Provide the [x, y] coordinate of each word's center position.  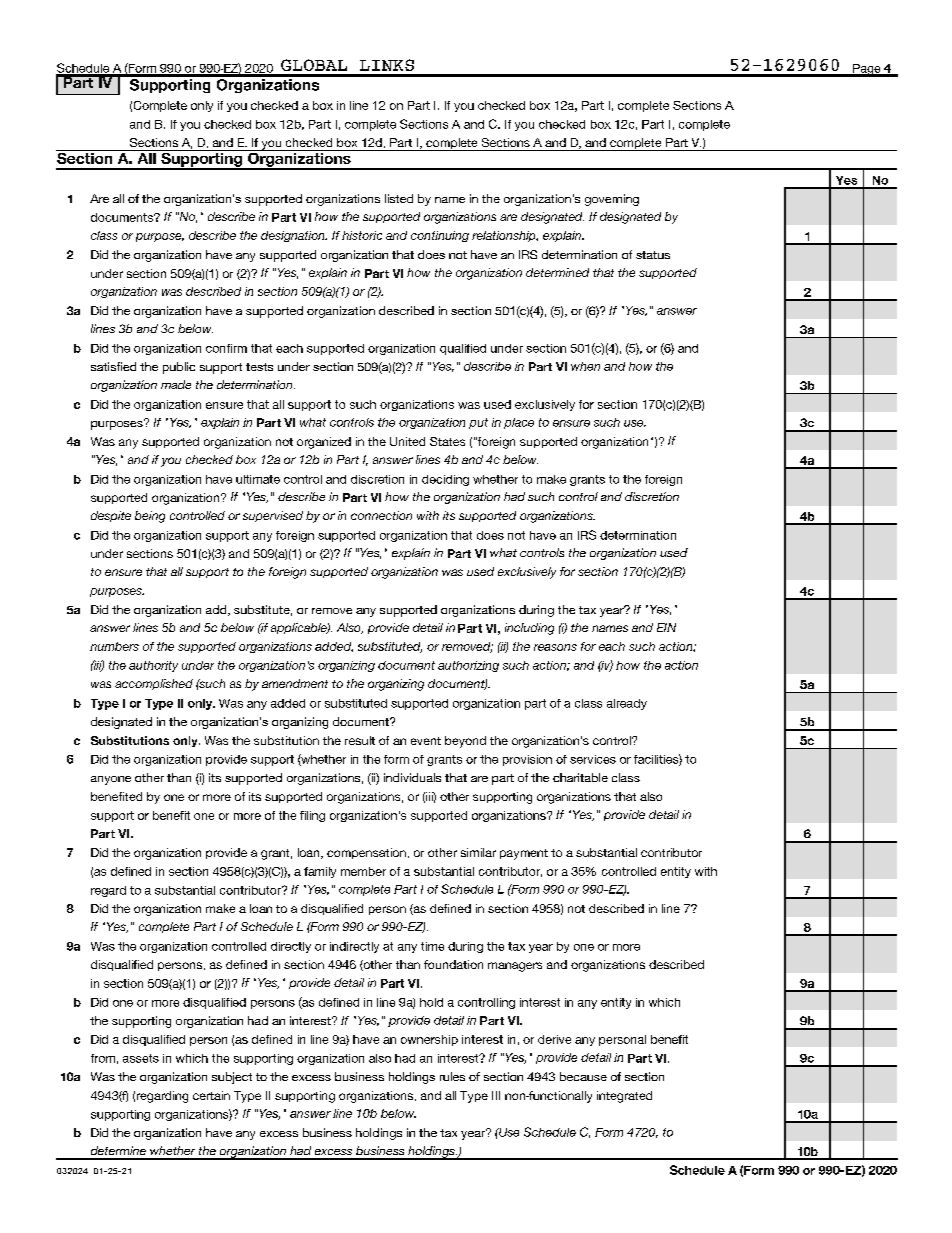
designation [294, 236]
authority [153, 666]
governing [612, 200]
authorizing [468, 666]
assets [141, 1058]
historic [362, 235]
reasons [555, 647]
